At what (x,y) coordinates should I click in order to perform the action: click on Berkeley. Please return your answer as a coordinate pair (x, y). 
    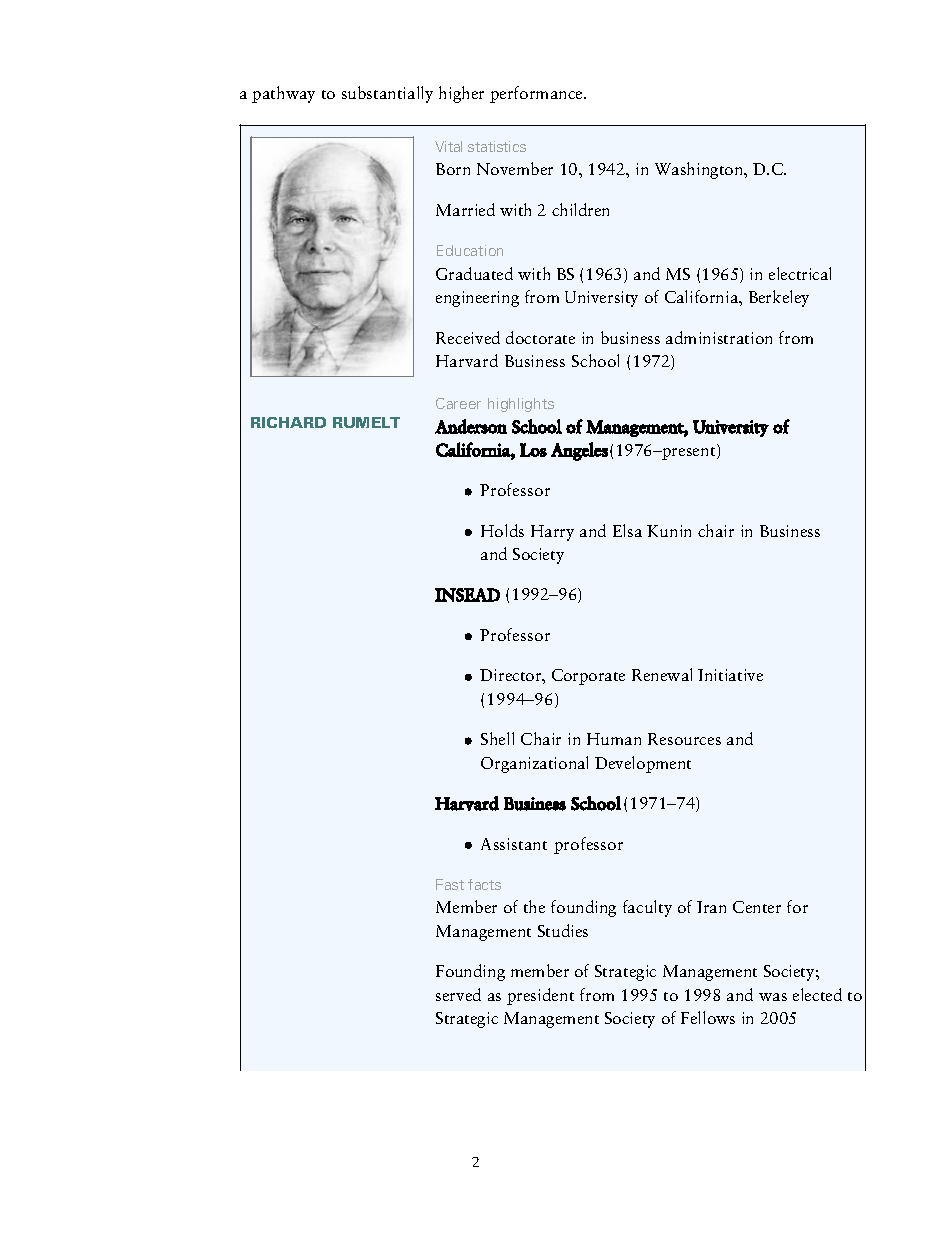
    Looking at the image, I should click on (779, 298).
